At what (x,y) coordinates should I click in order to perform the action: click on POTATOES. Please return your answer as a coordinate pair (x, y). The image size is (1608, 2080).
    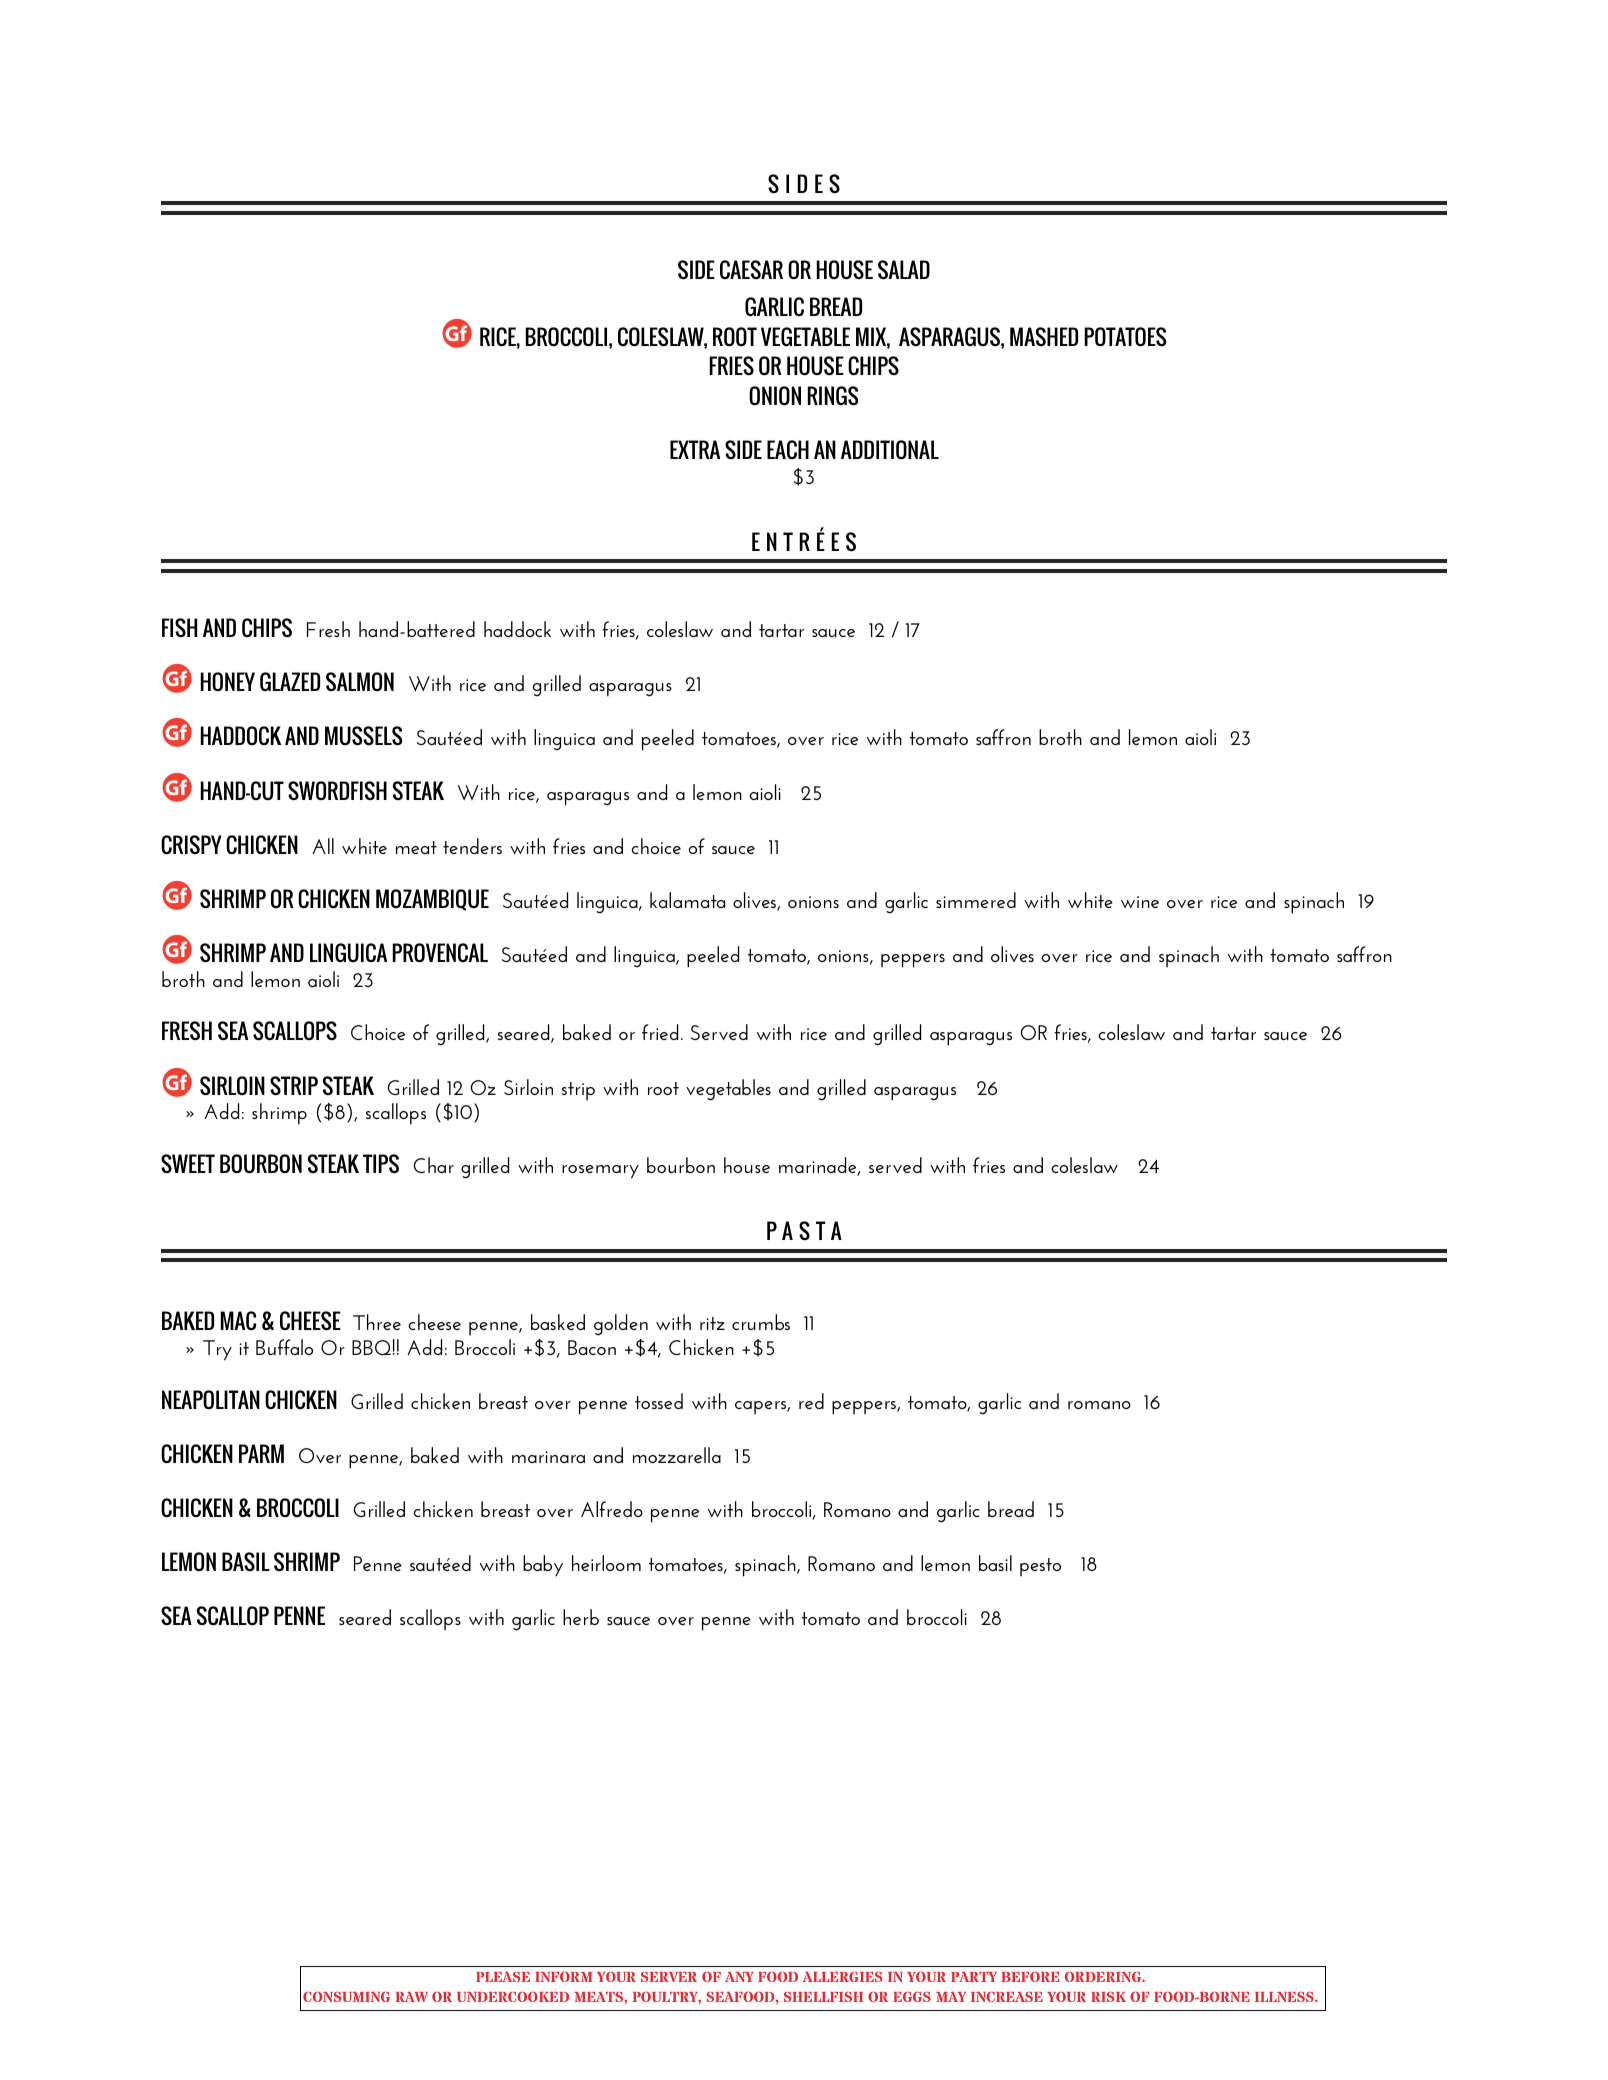
    Looking at the image, I should click on (1125, 336).
